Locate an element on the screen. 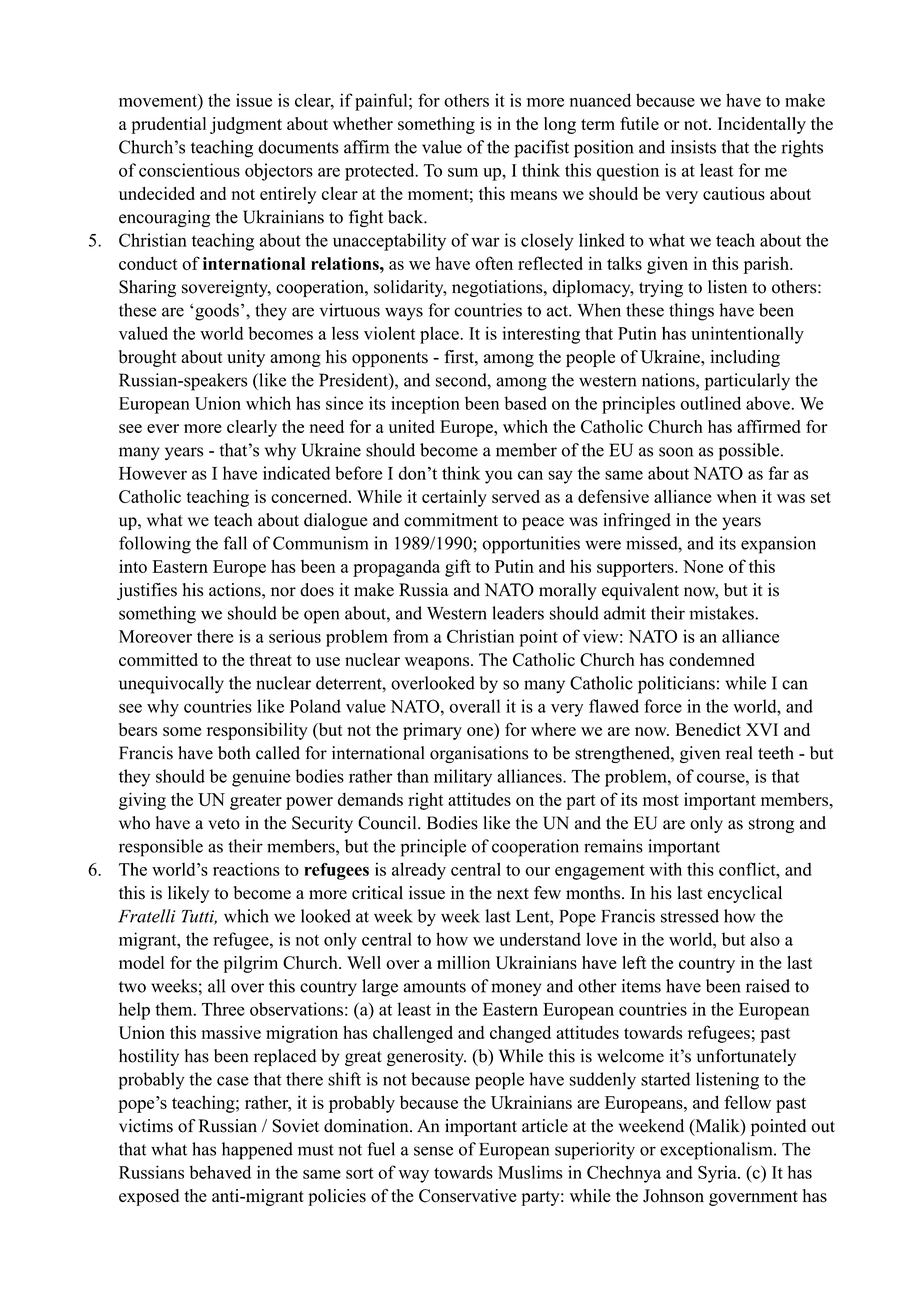  million is located at coordinates (463, 962).
